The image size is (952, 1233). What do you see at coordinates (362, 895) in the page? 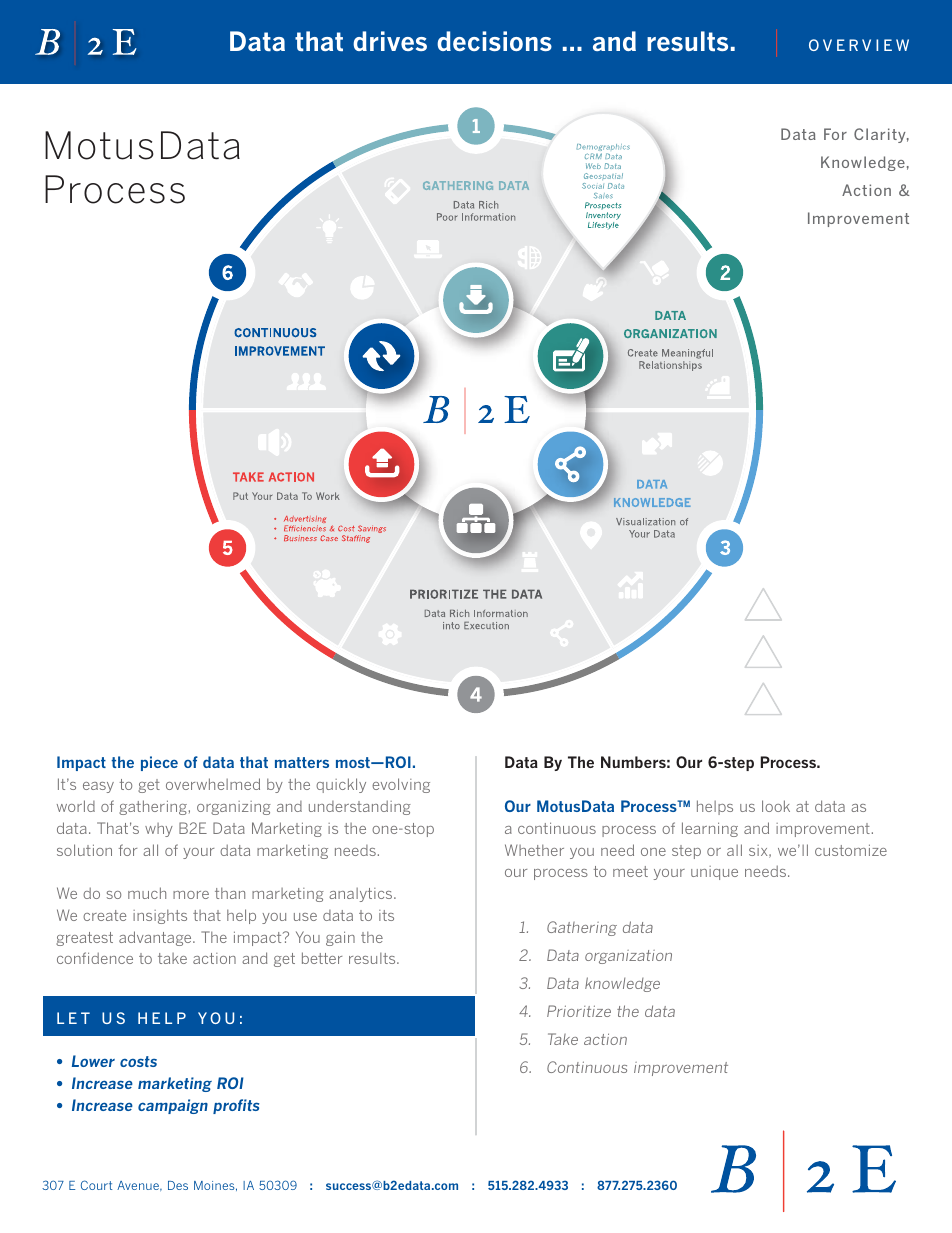
I see `analytics` at bounding box center [362, 895].
